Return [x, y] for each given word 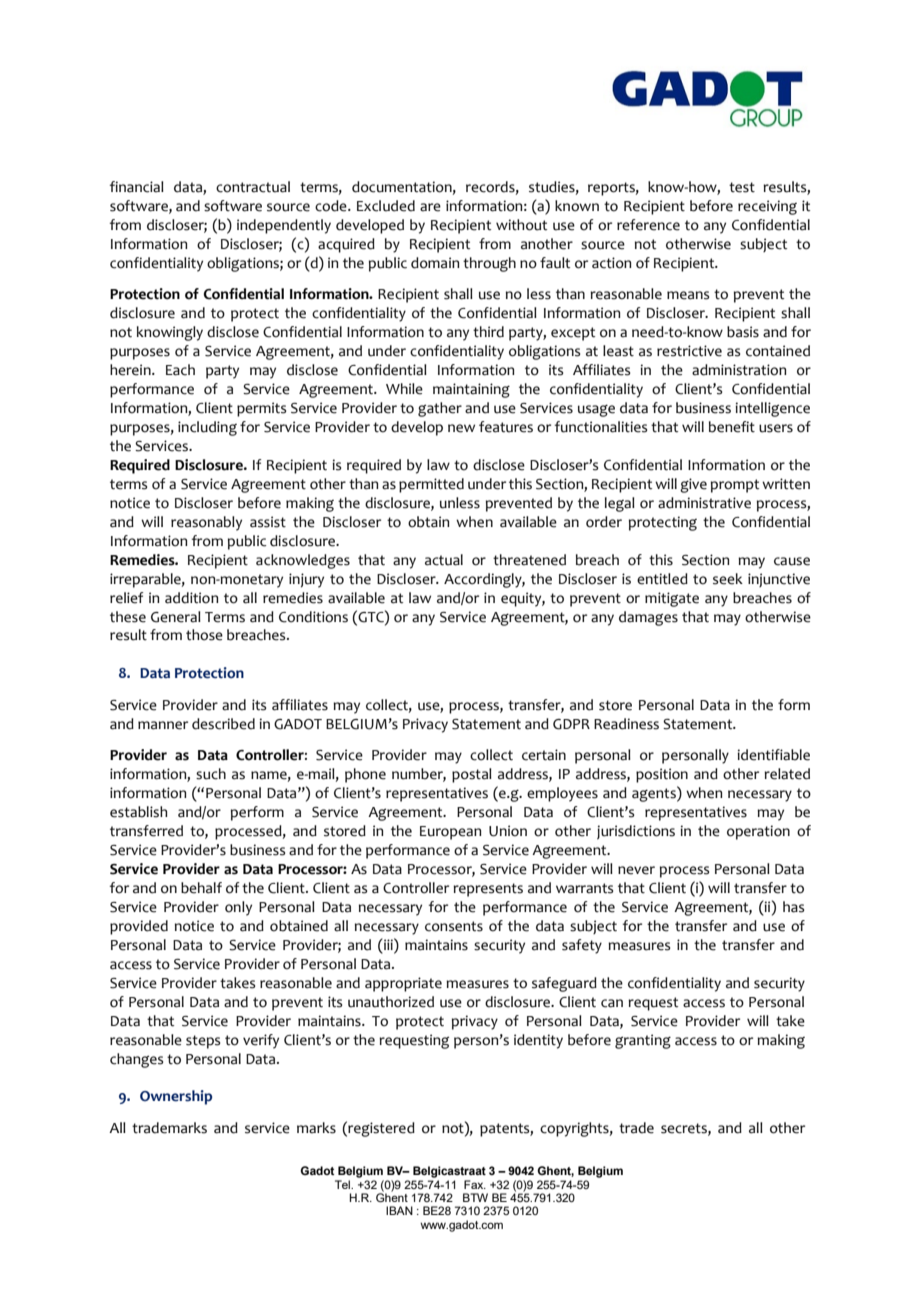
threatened [529, 560]
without [521, 225]
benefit [732, 427]
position [662, 775]
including [207, 428]
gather [440, 409]
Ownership [176, 1097]
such [211, 774]
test [742, 187]
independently [284, 226]
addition [191, 598]
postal [472, 775]
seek [728, 579]
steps [203, 1042]
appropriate [403, 984]
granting [643, 1041]
